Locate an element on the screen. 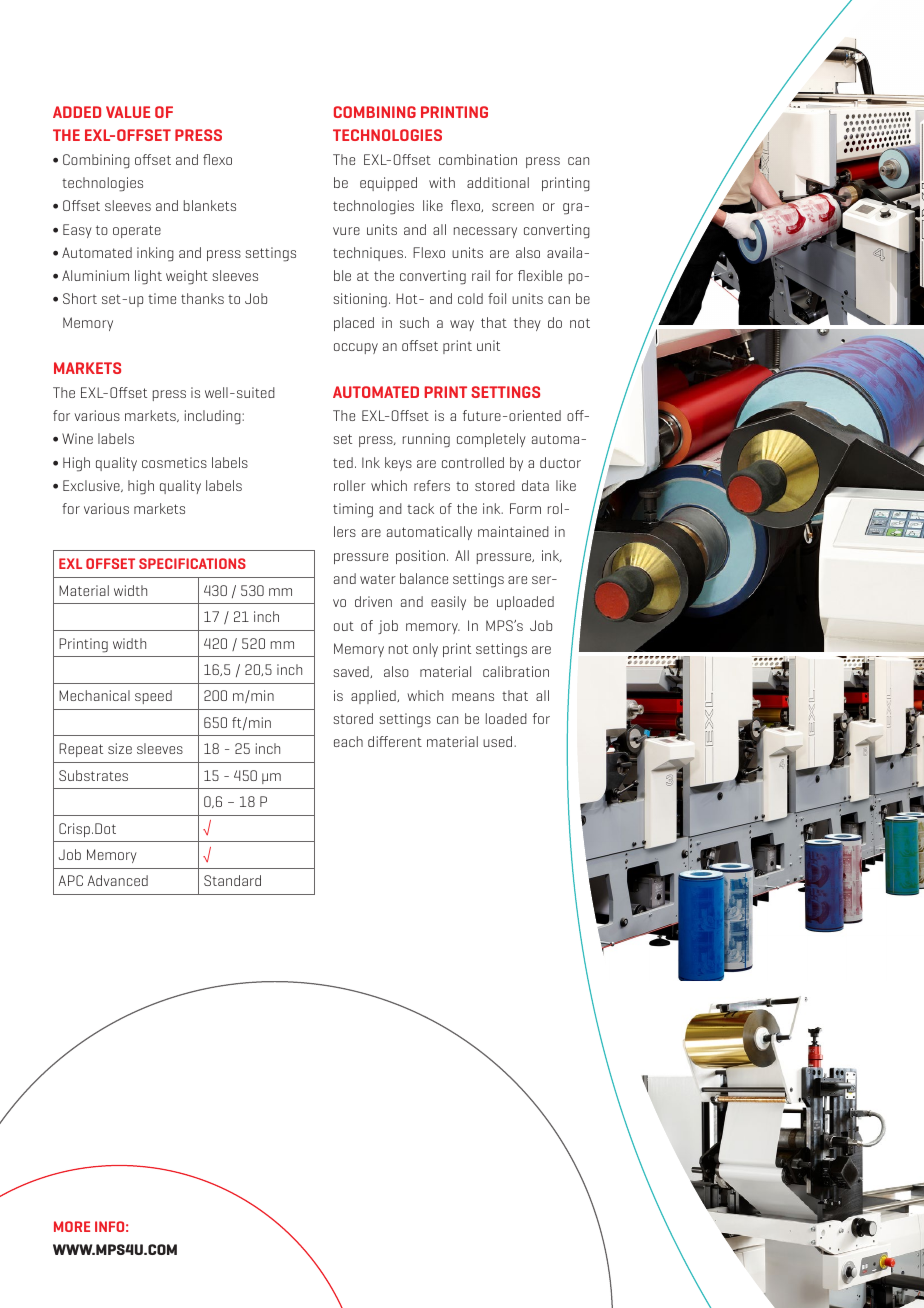 This screenshot has height=1308, width=924. MORE is located at coordinates (72, 1226).
